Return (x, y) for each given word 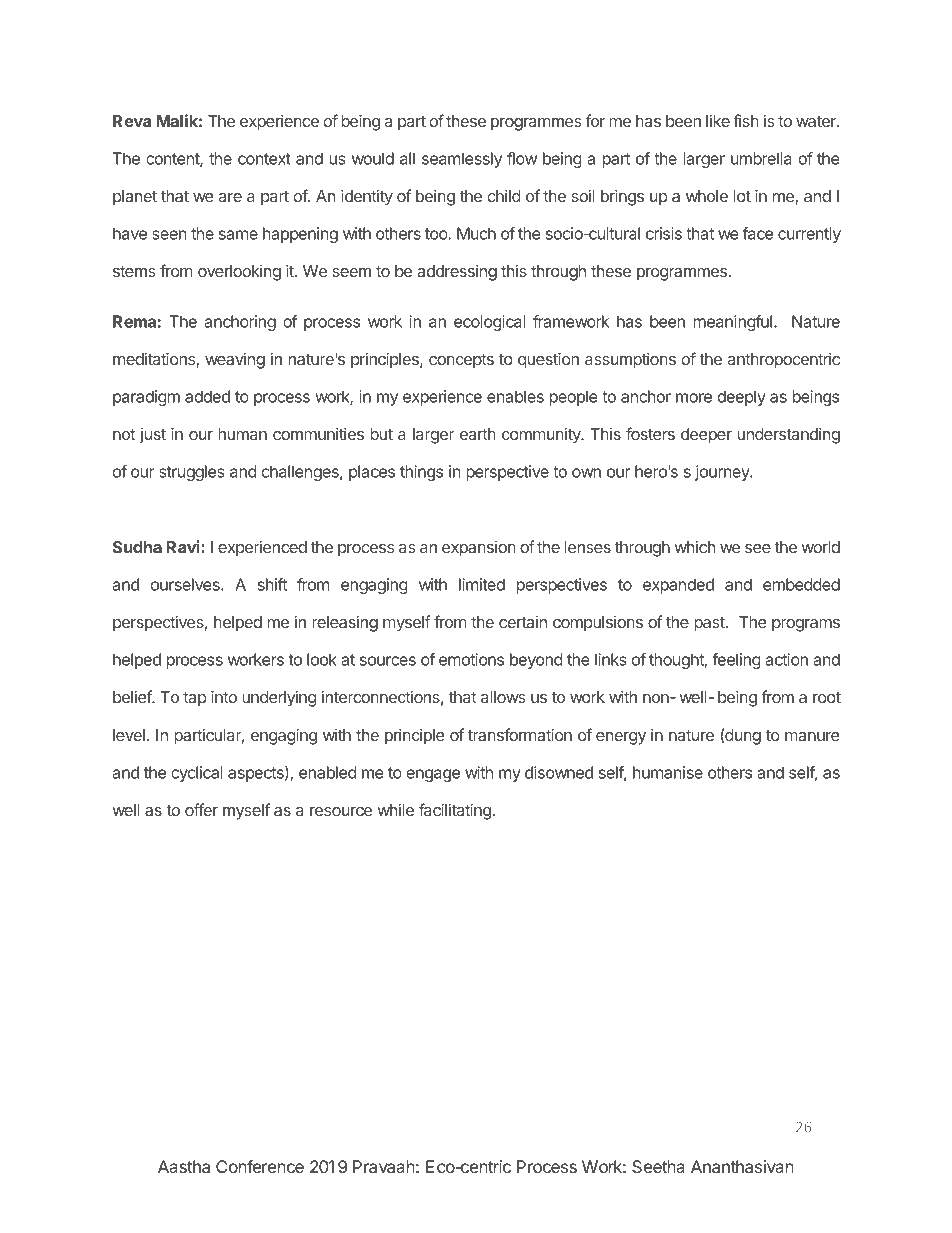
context (264, 159)
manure (812, 736)
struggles (192, 473)
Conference (260, 1166)
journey (723, 473)
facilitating (455, 811)
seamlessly (462, 160)
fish (746, 120)
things (421, 473)
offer (201, 809)
